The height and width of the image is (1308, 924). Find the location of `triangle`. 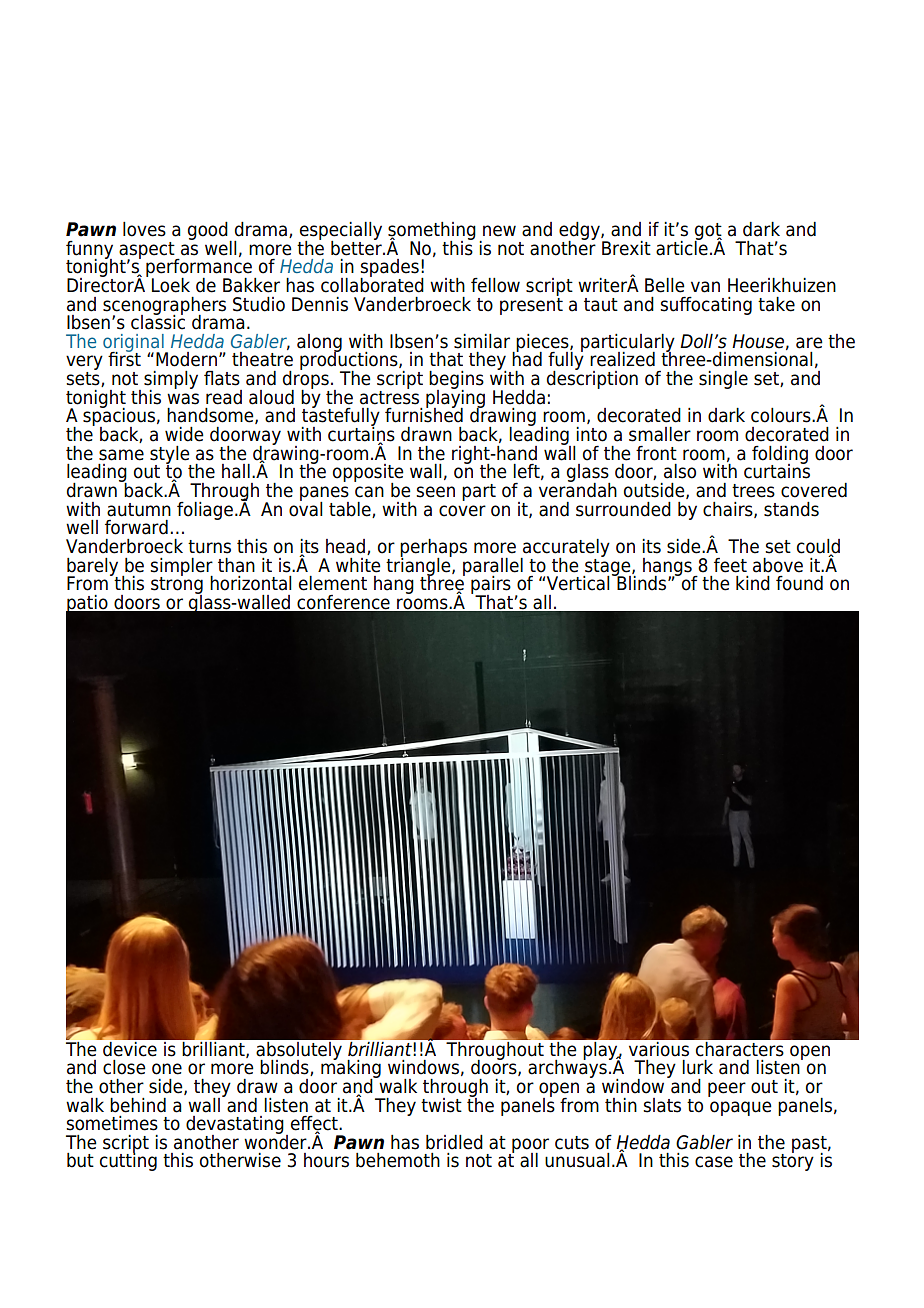

triangle is located at coordinates (419, 566).
